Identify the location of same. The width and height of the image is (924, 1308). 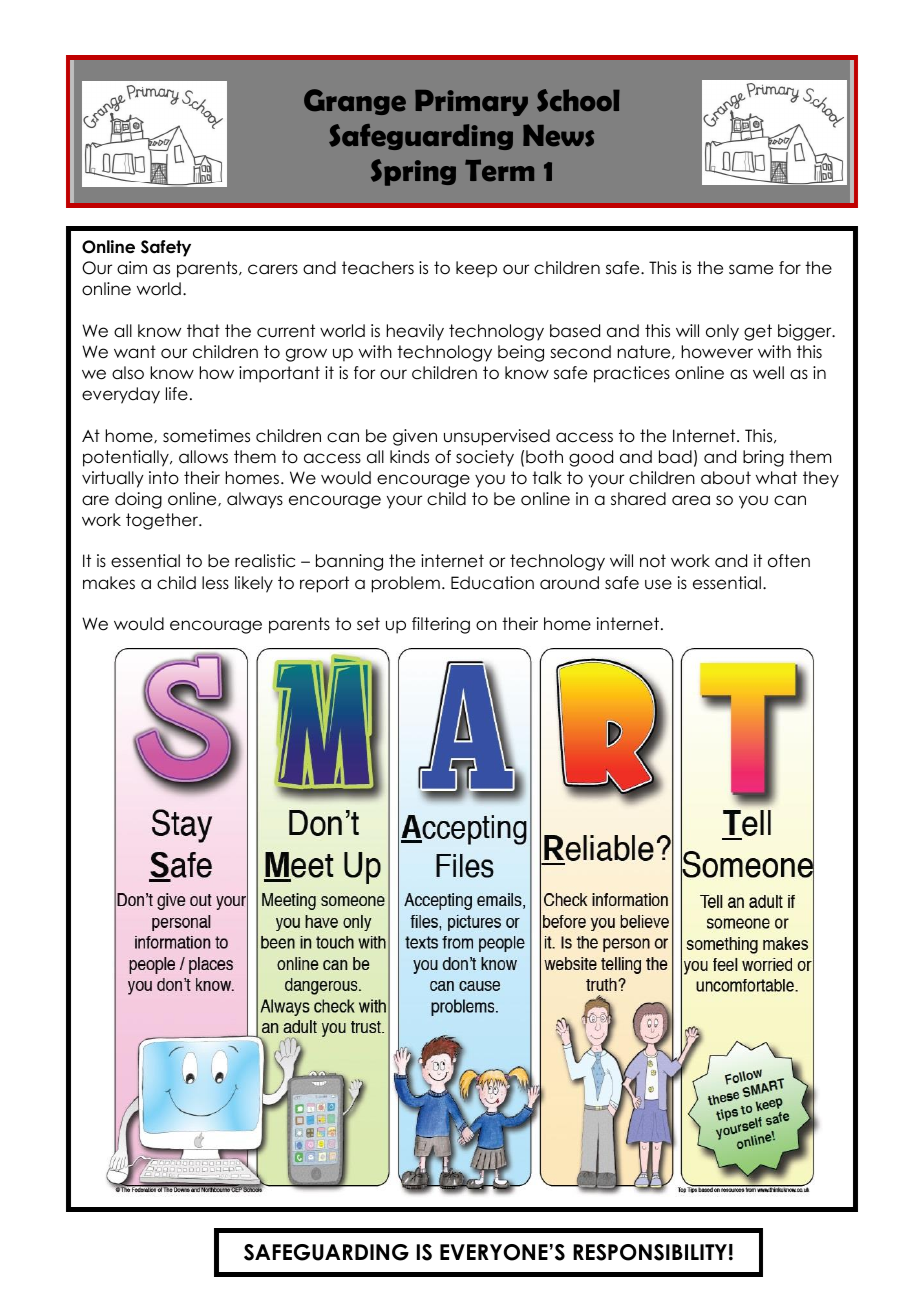
(751, 269).
